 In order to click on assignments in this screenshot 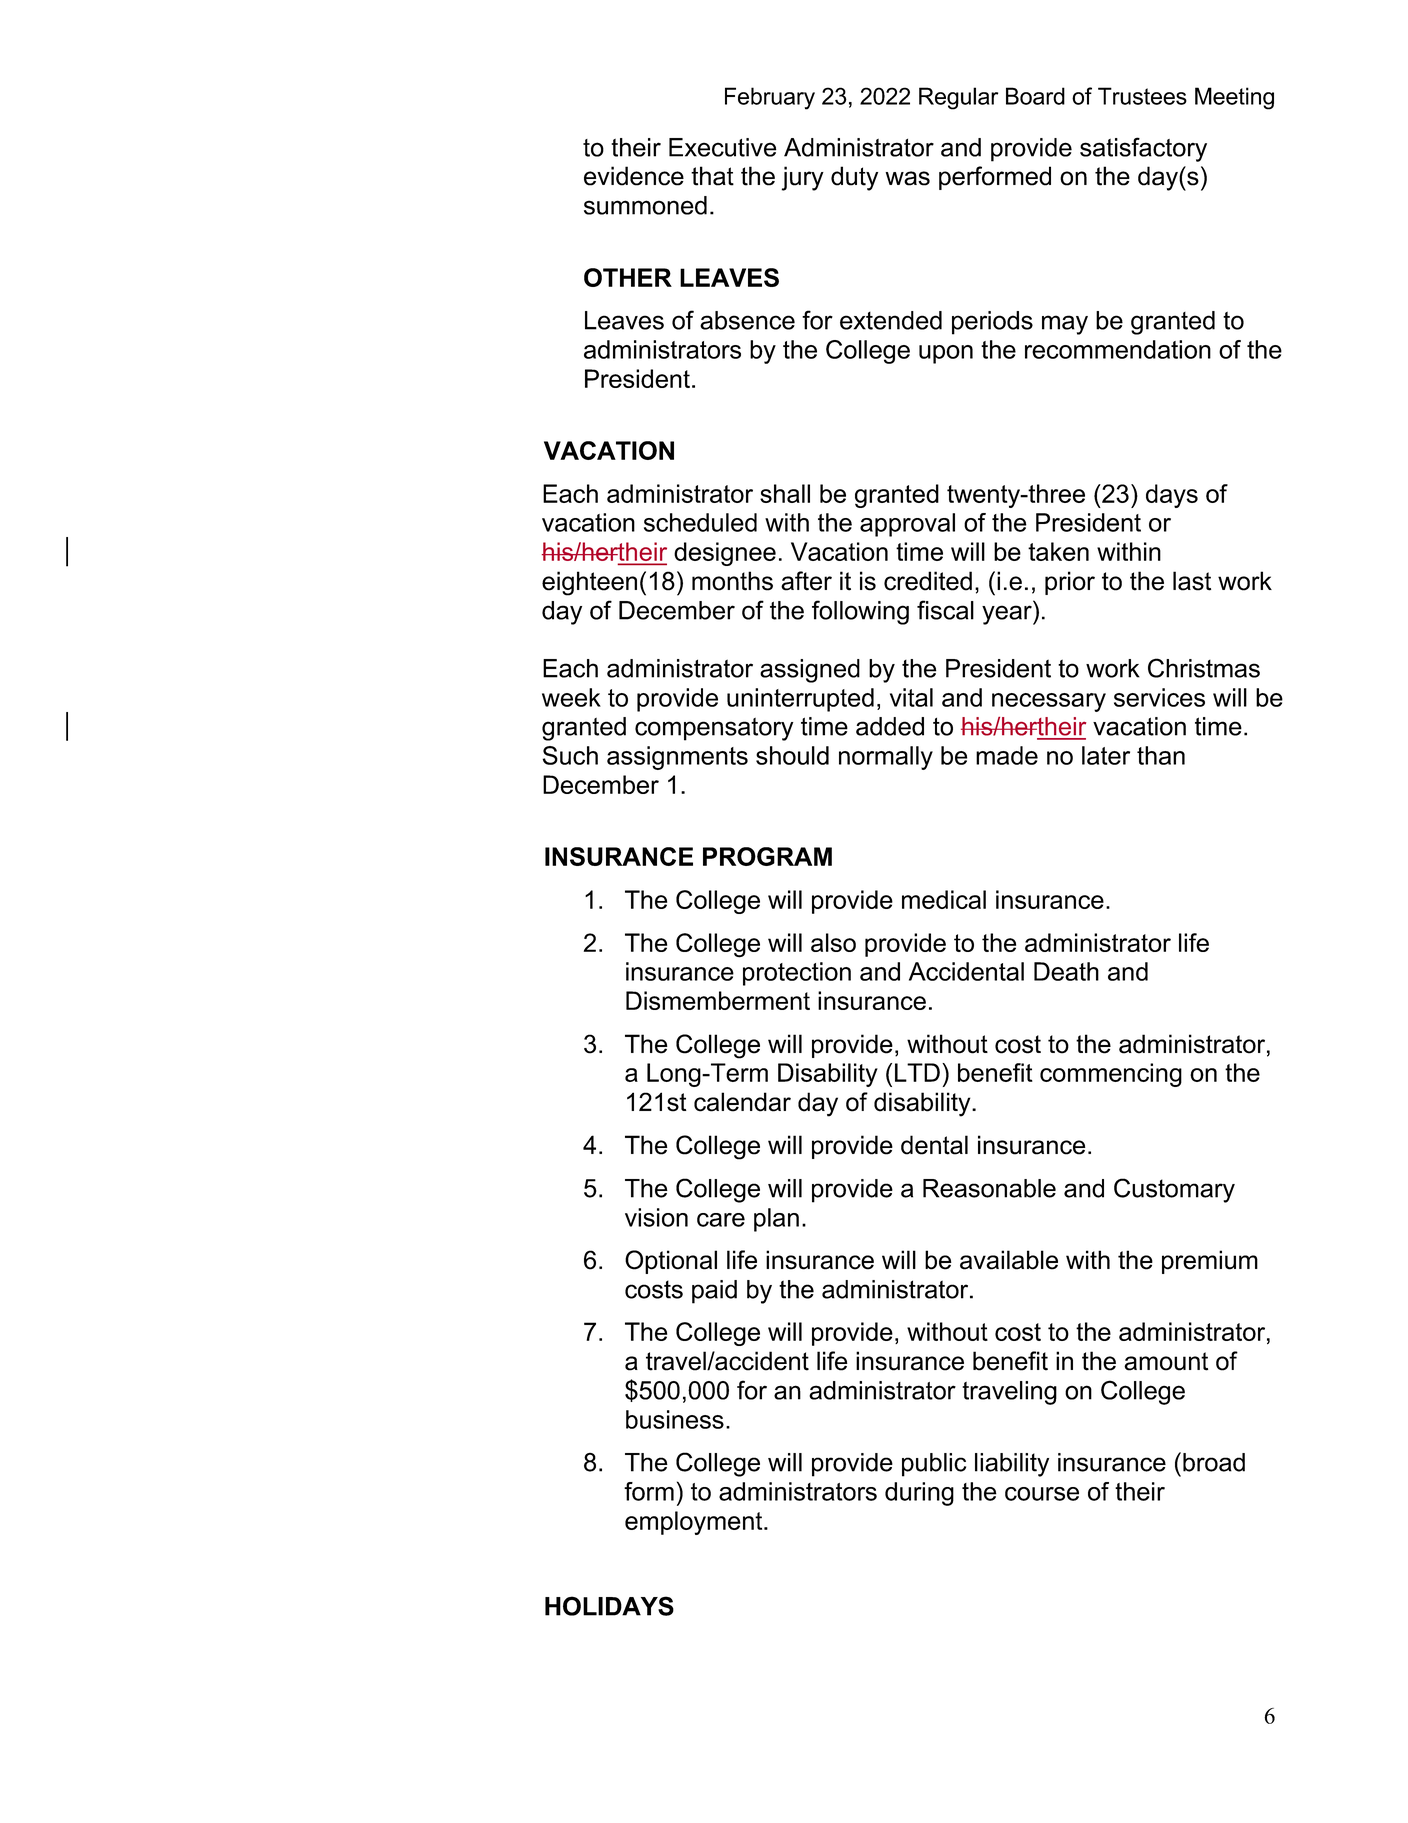, I will do `click(677, 758)`.
